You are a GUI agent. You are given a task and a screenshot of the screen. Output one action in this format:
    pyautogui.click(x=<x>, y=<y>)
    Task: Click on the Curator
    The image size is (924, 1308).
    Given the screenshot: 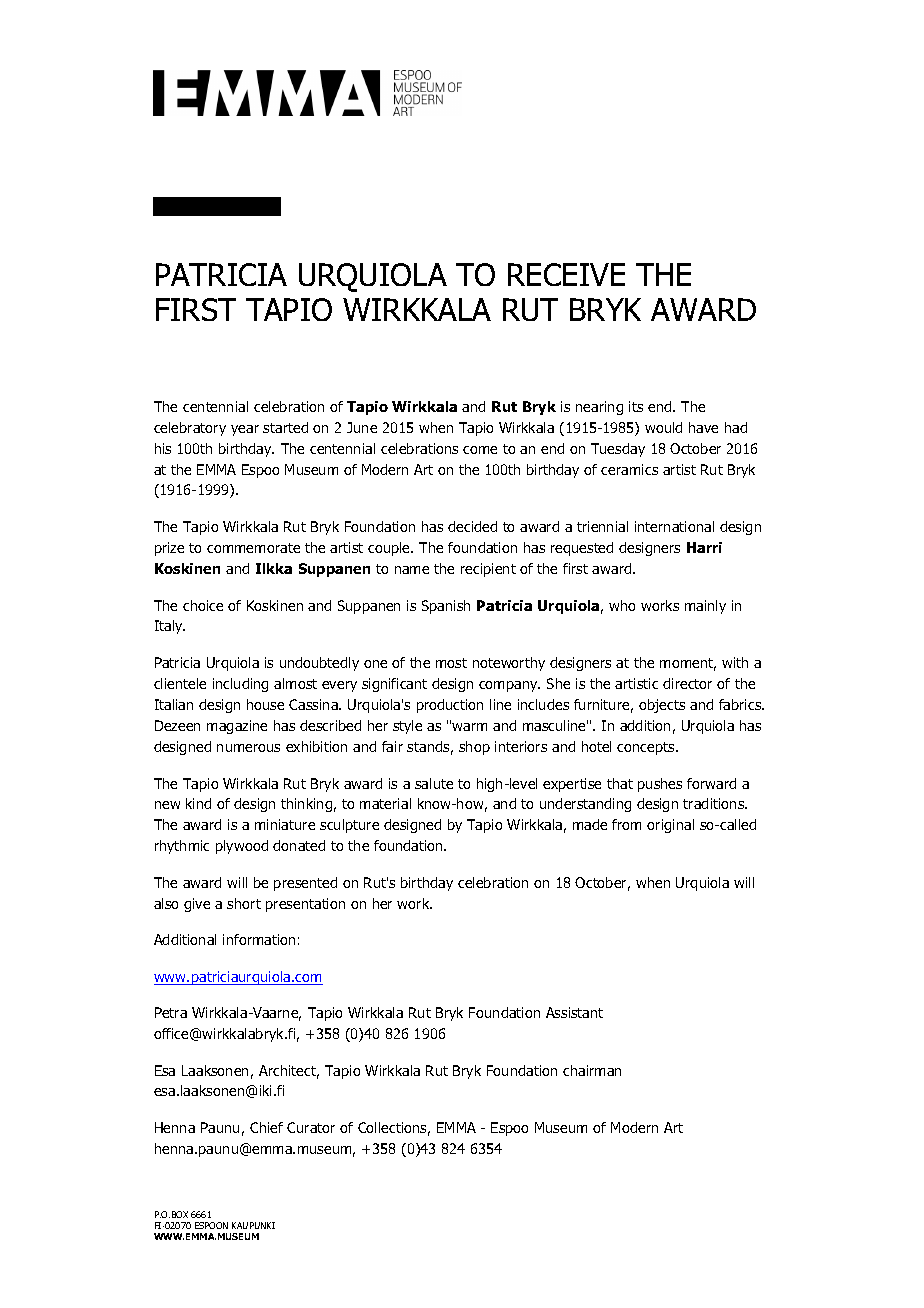 What is the action you would take?
    pyautogui.click(x=311, y=1127)
